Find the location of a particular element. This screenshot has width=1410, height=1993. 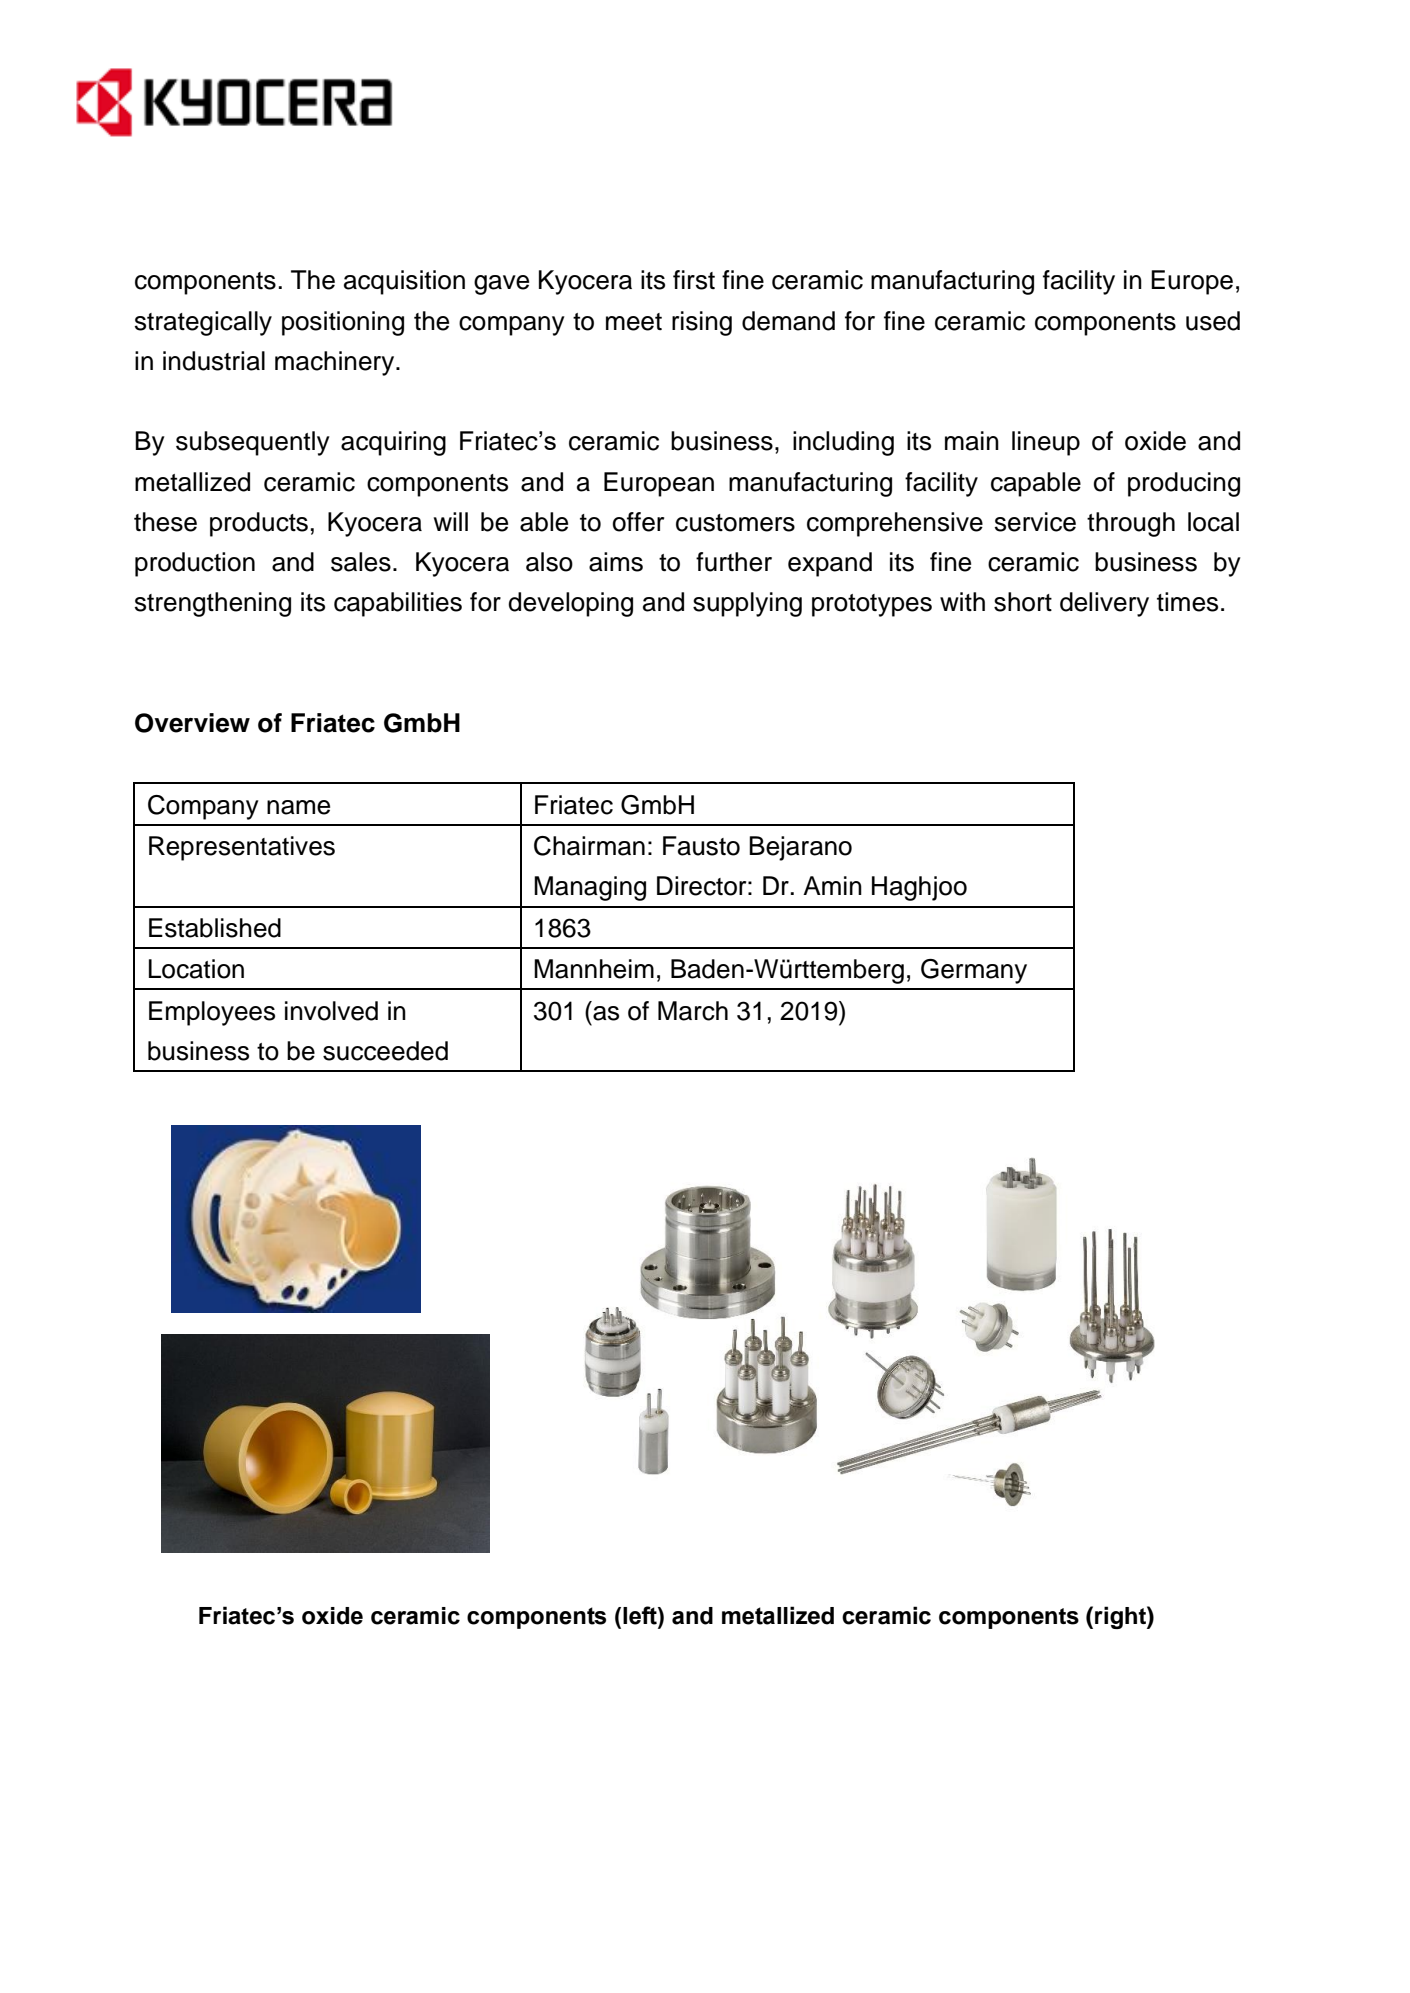

products is located at coordinates (259, 524).
